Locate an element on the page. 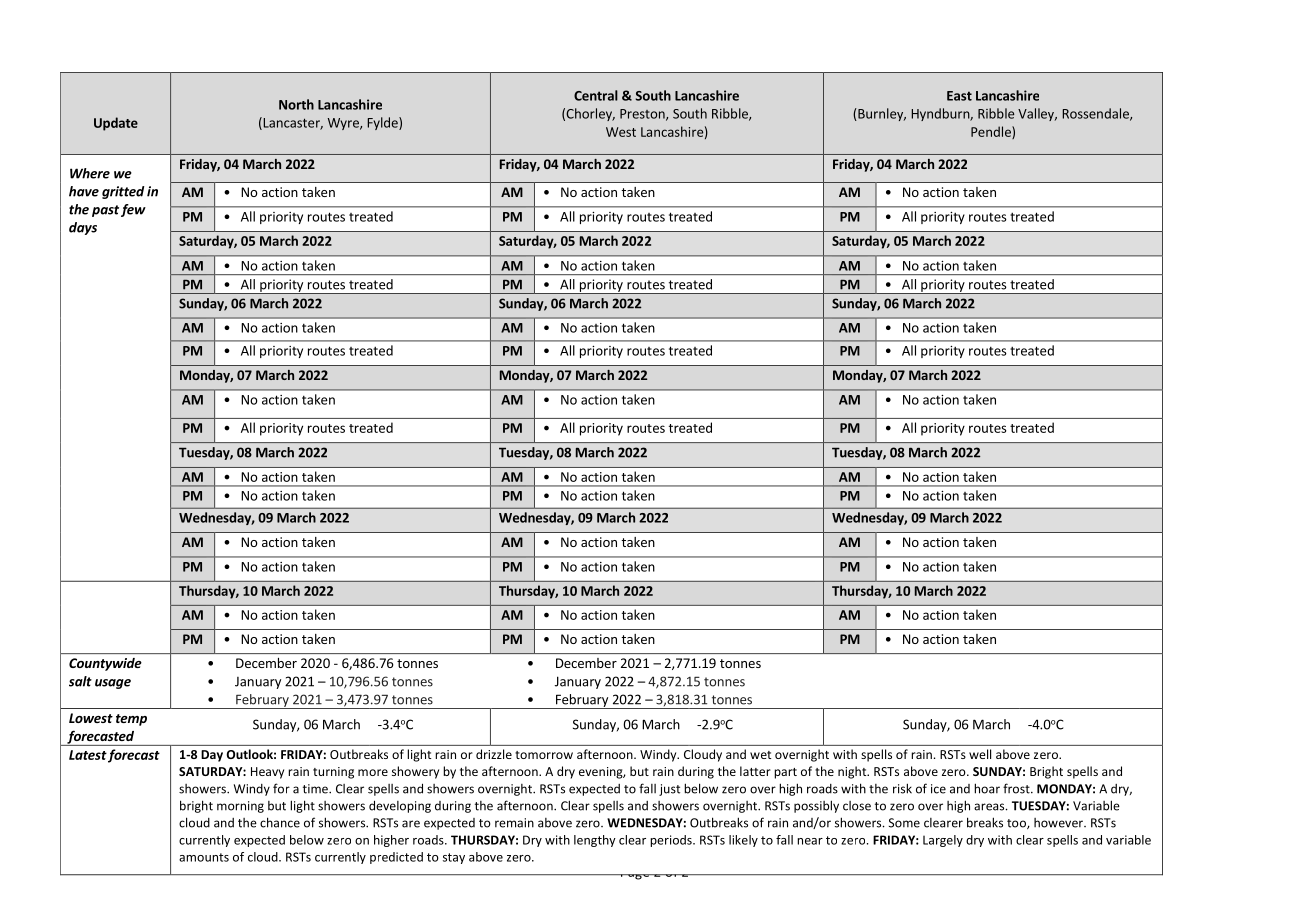 This image has height=924, width=1309. Central is located at coordinates (596, 95).
